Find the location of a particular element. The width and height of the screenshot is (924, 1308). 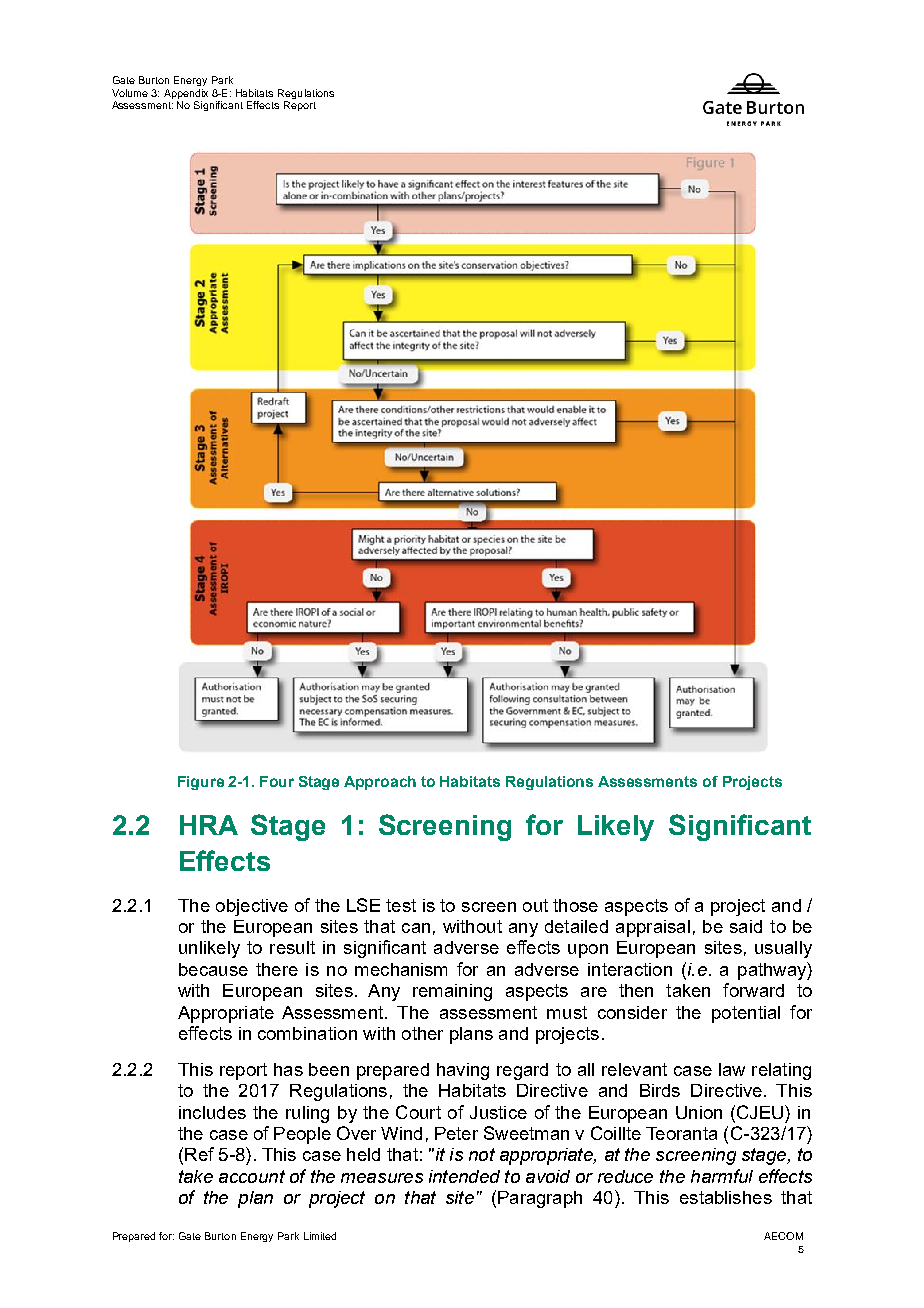

account is located at coordinates (252, 1176).
